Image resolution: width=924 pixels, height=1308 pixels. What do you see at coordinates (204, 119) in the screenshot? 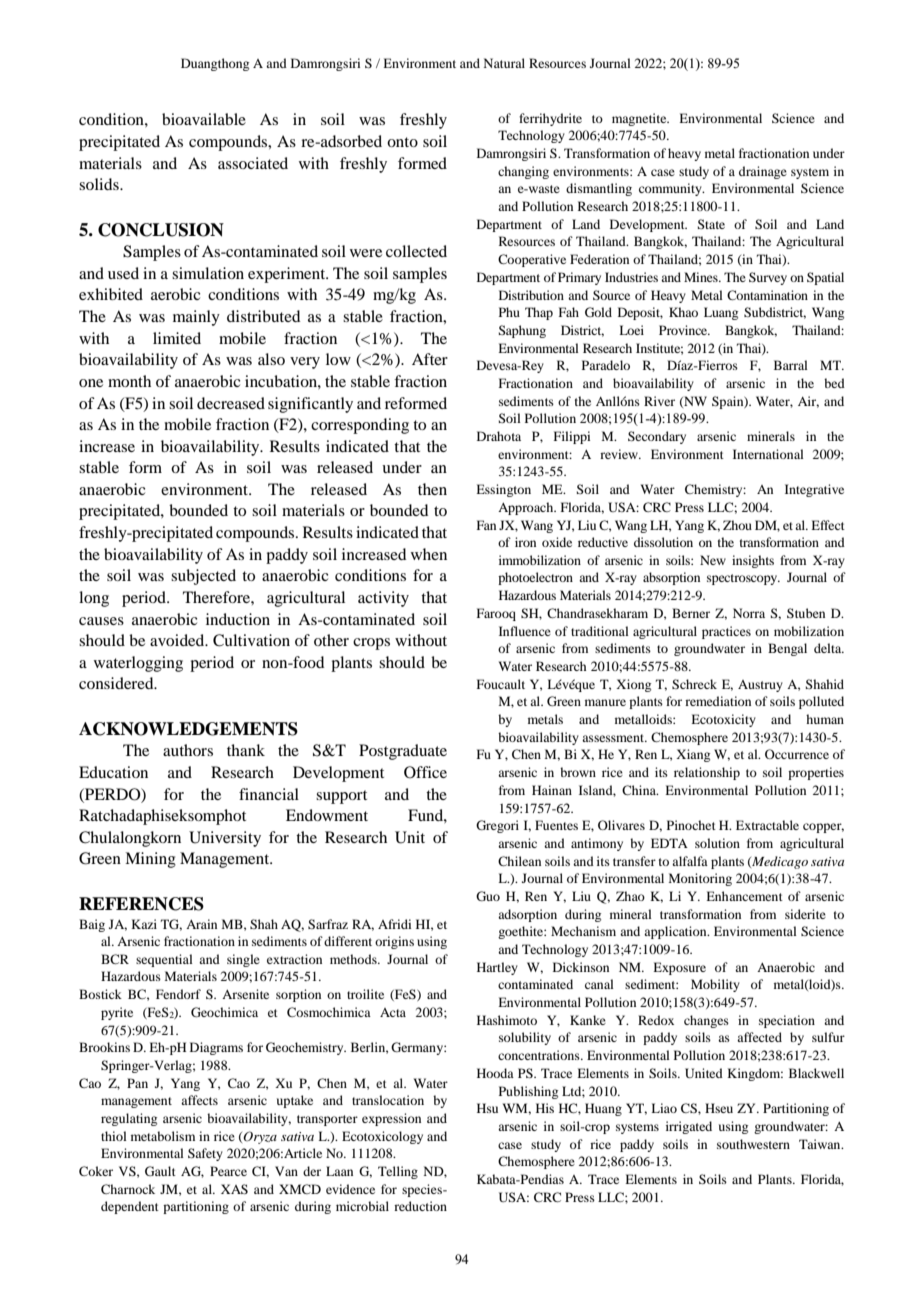
I see `bioavailable` at bounding box center [204, 119].
